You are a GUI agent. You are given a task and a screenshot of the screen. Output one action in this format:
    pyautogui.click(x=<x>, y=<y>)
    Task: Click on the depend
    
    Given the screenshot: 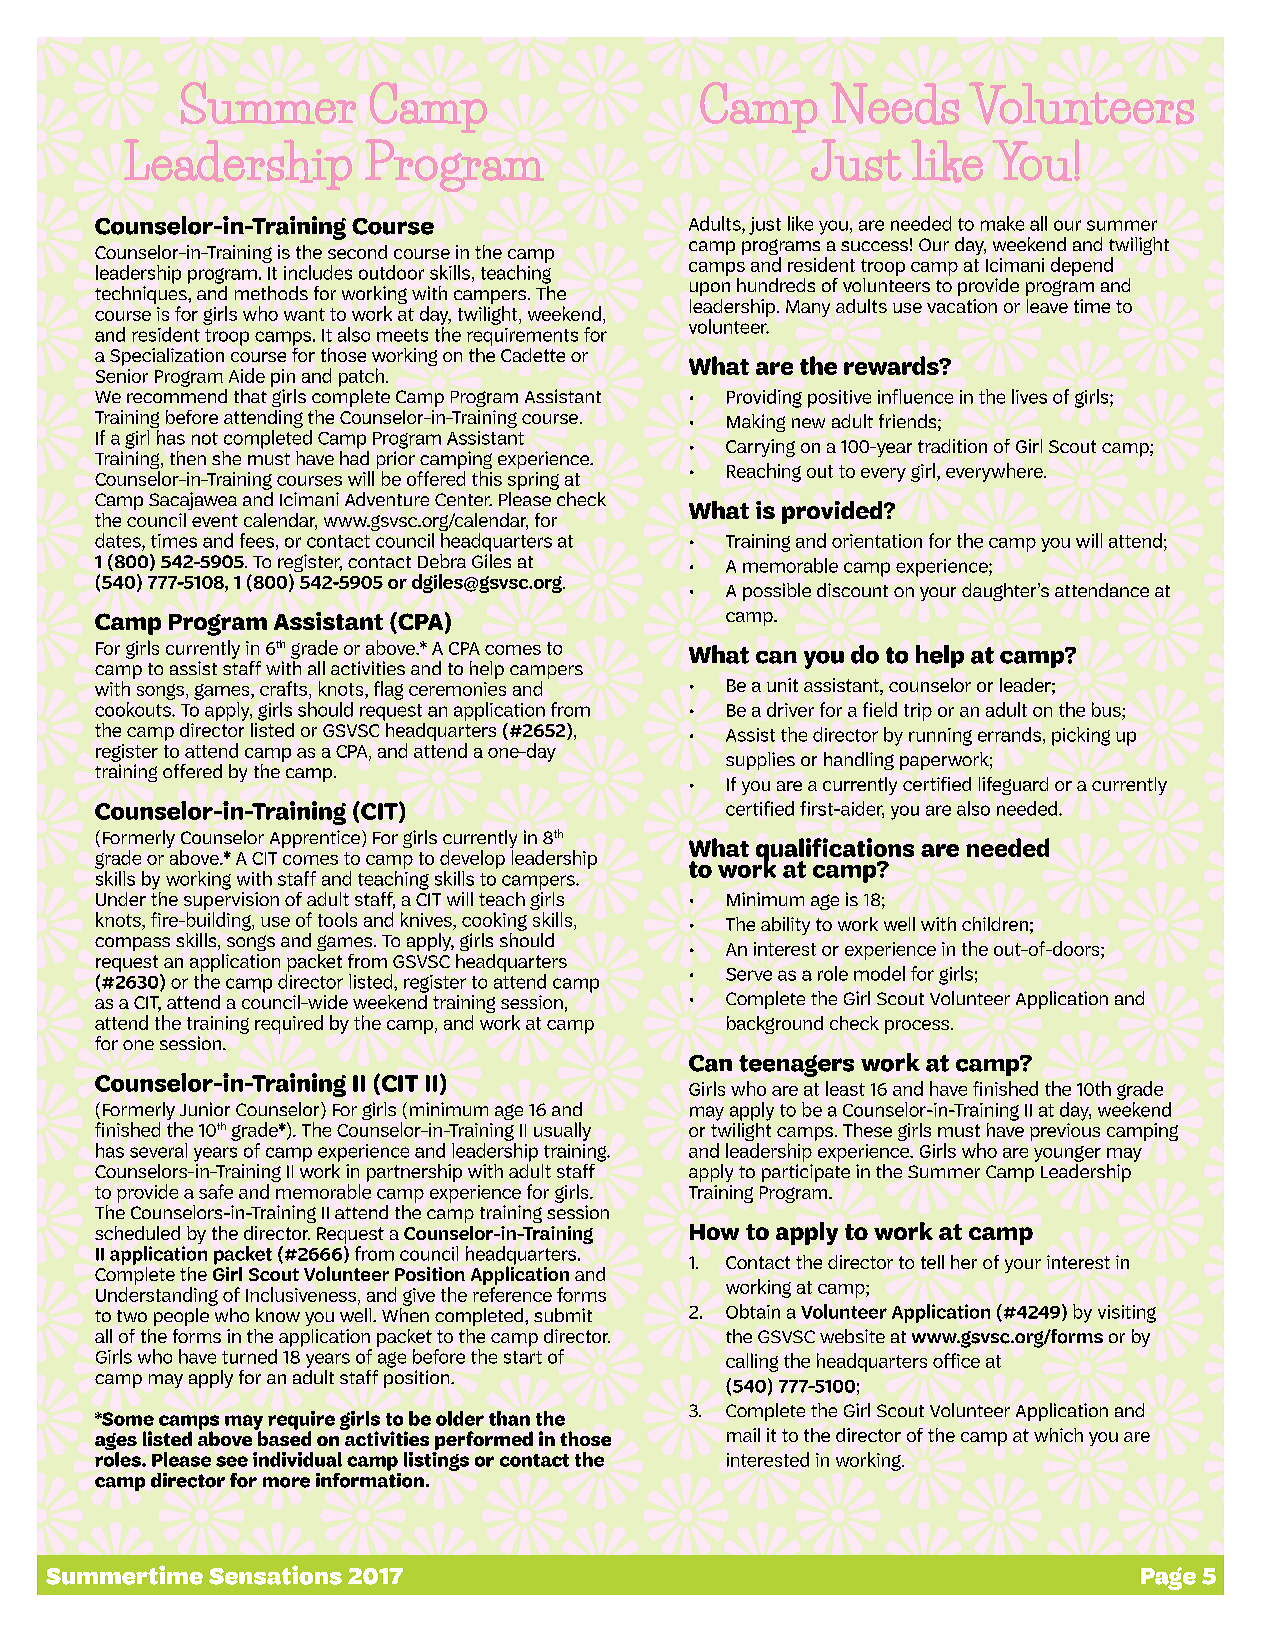 What is the action you would take?
    pyautogui.click(x=1082, y=266)
